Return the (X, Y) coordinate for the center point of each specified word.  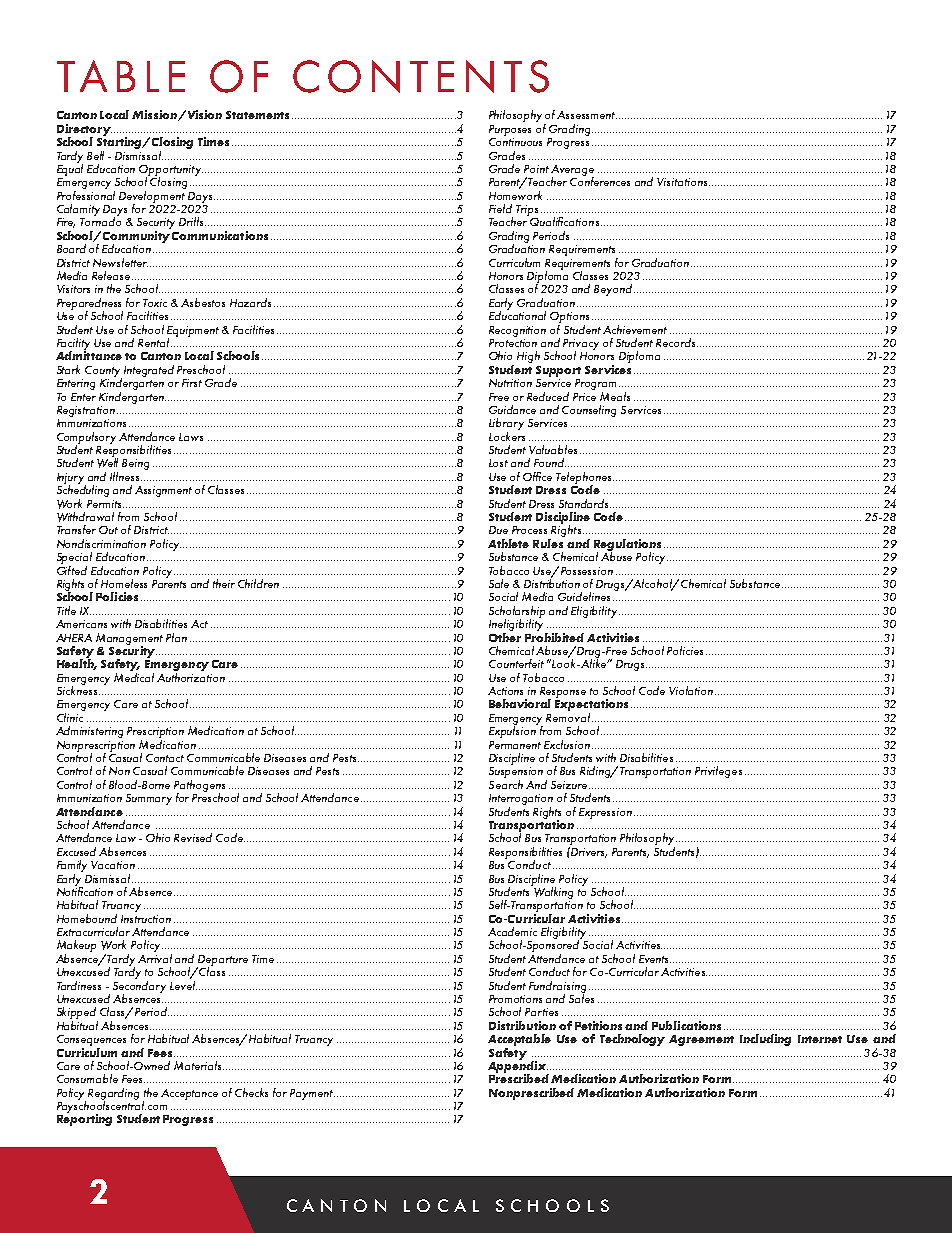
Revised (193, 837)
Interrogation (521, 799)
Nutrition (510, 383)
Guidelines (584, 596)
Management (129, 640)
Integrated (149, 371)
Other (505, 636)
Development (152, 196)
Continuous (515, 140)
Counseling (589, 411)
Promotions (515, 999)
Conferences (600, 180)
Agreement (701, 1040)
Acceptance (189, 1094)
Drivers (588, 852)
